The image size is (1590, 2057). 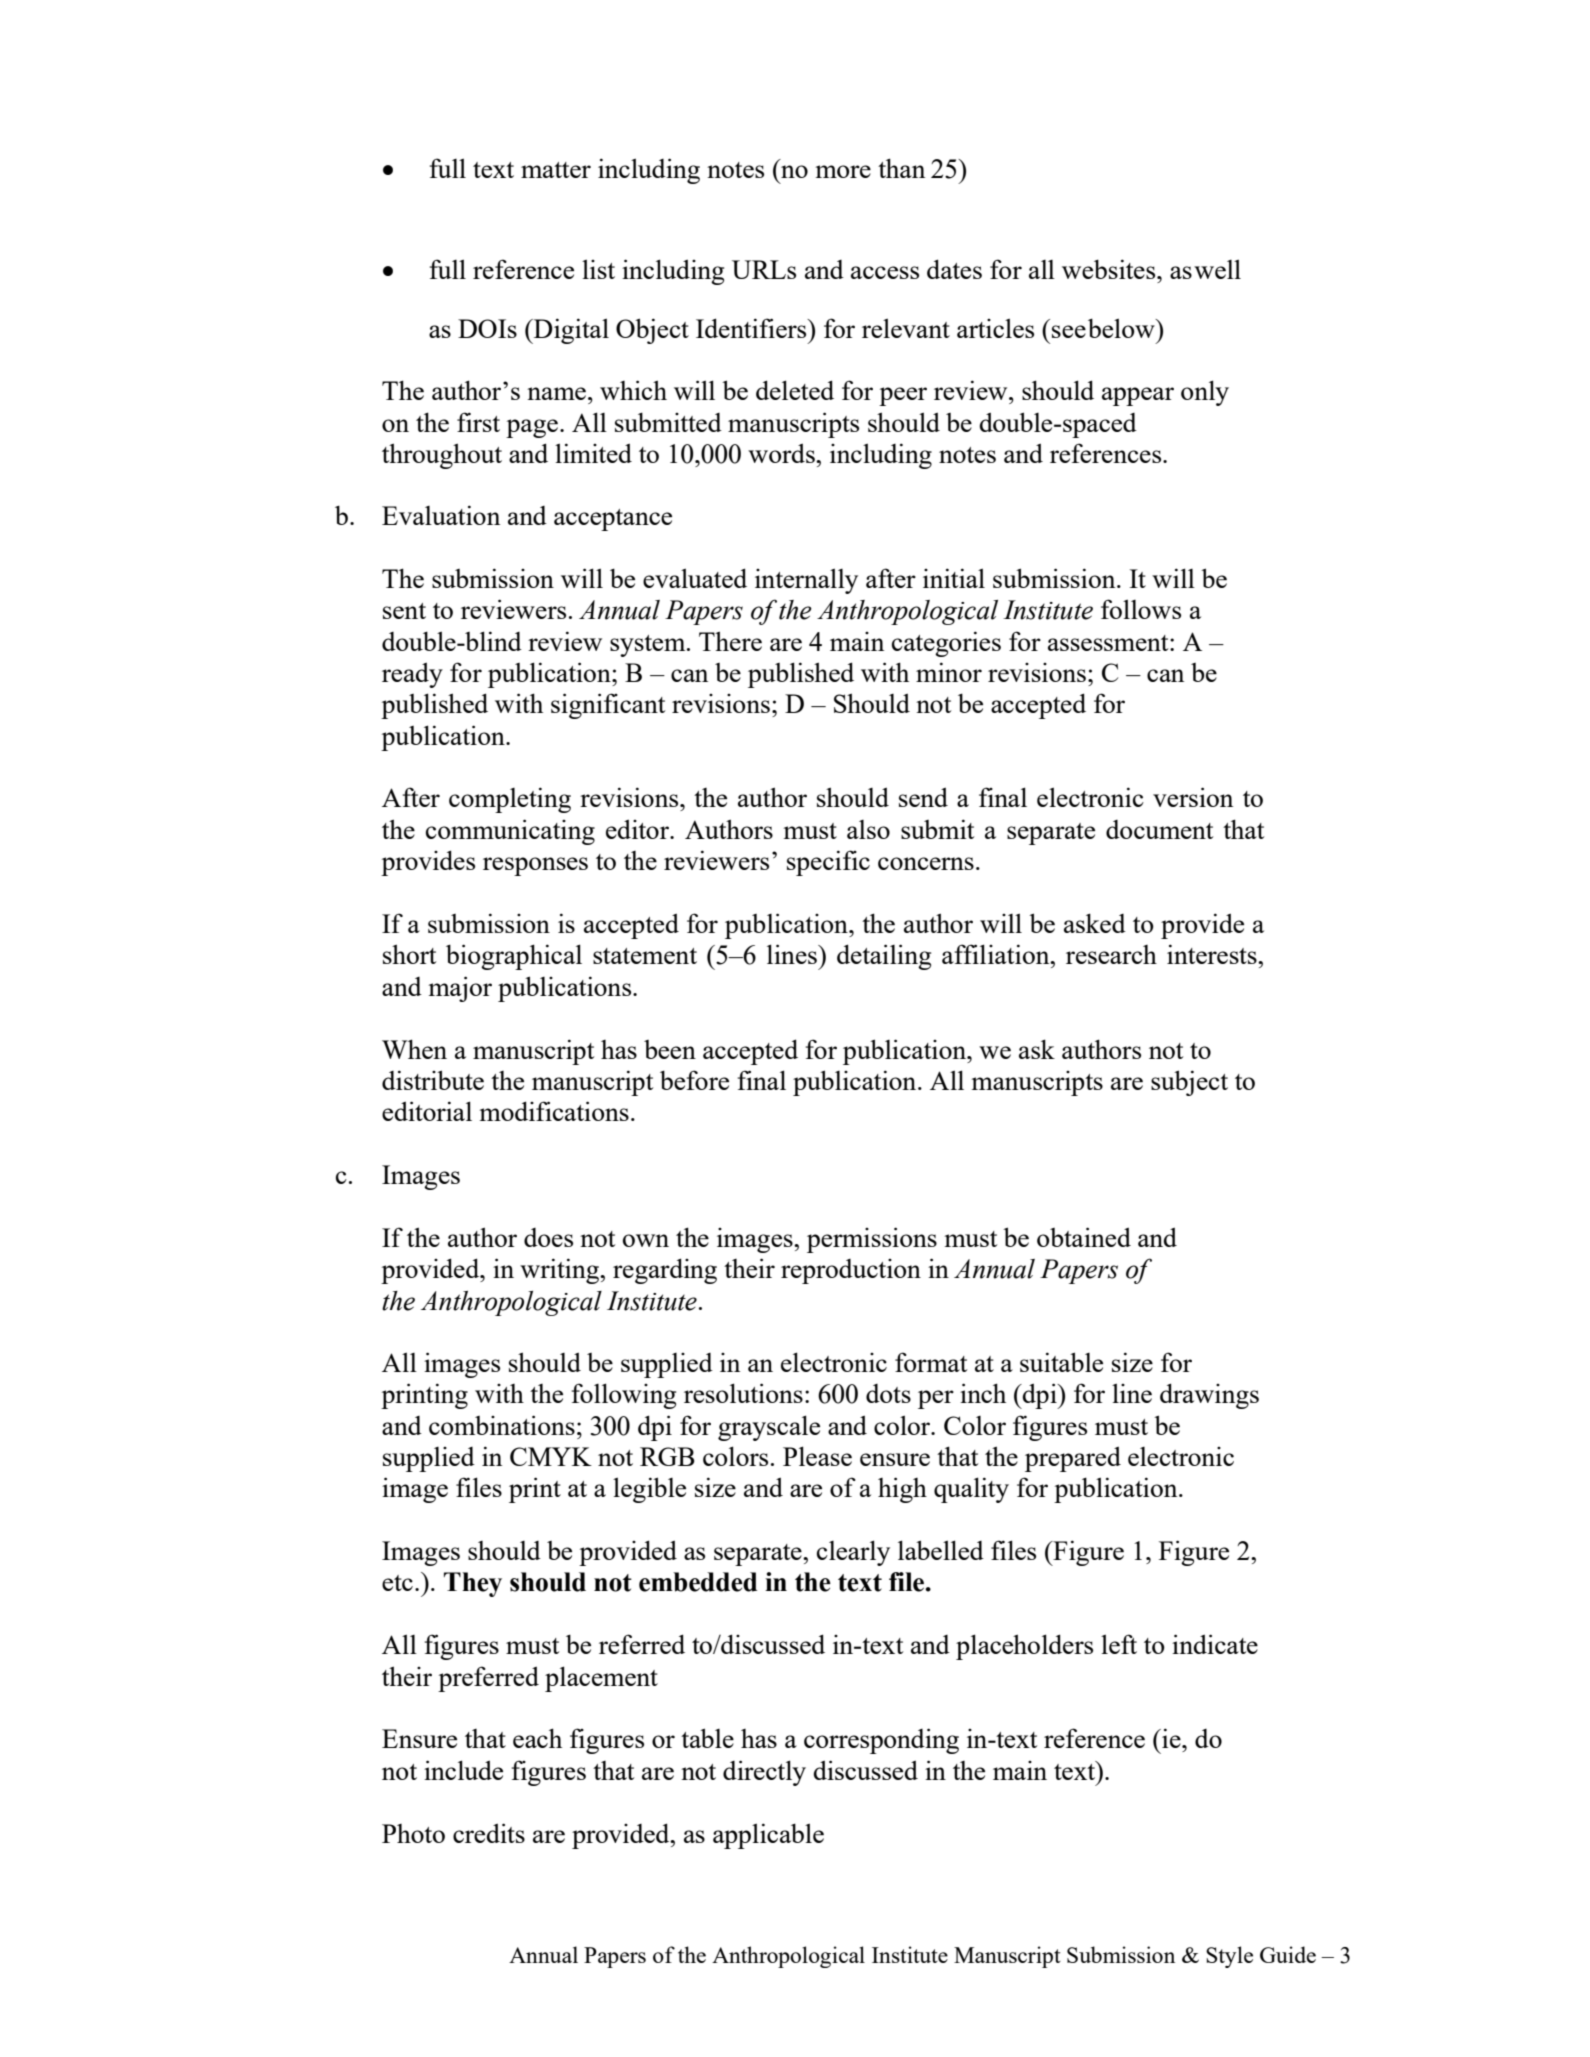 I want to click on credits, so click(x=489, y=1833).
